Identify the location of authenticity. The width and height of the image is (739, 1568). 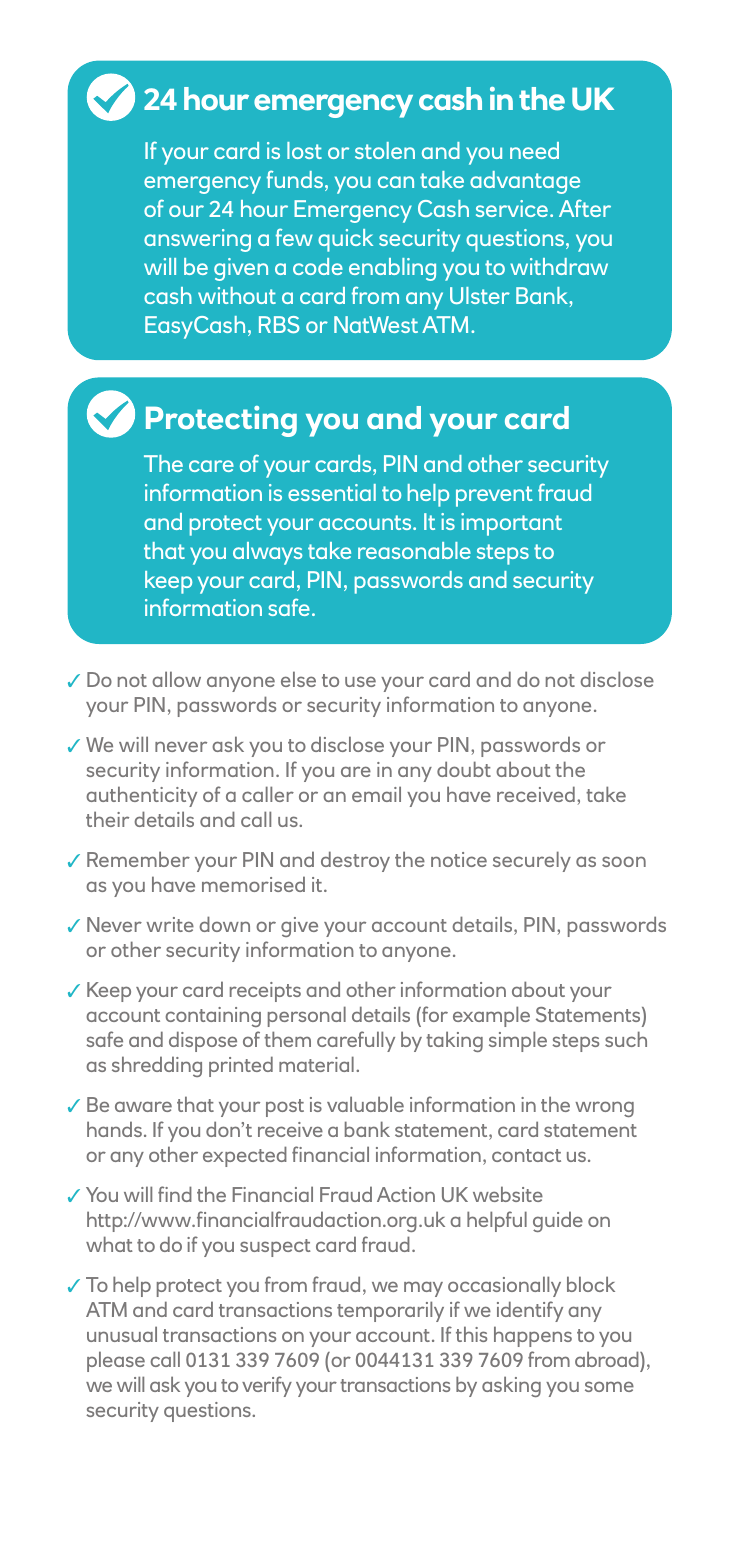
(141, 796).
